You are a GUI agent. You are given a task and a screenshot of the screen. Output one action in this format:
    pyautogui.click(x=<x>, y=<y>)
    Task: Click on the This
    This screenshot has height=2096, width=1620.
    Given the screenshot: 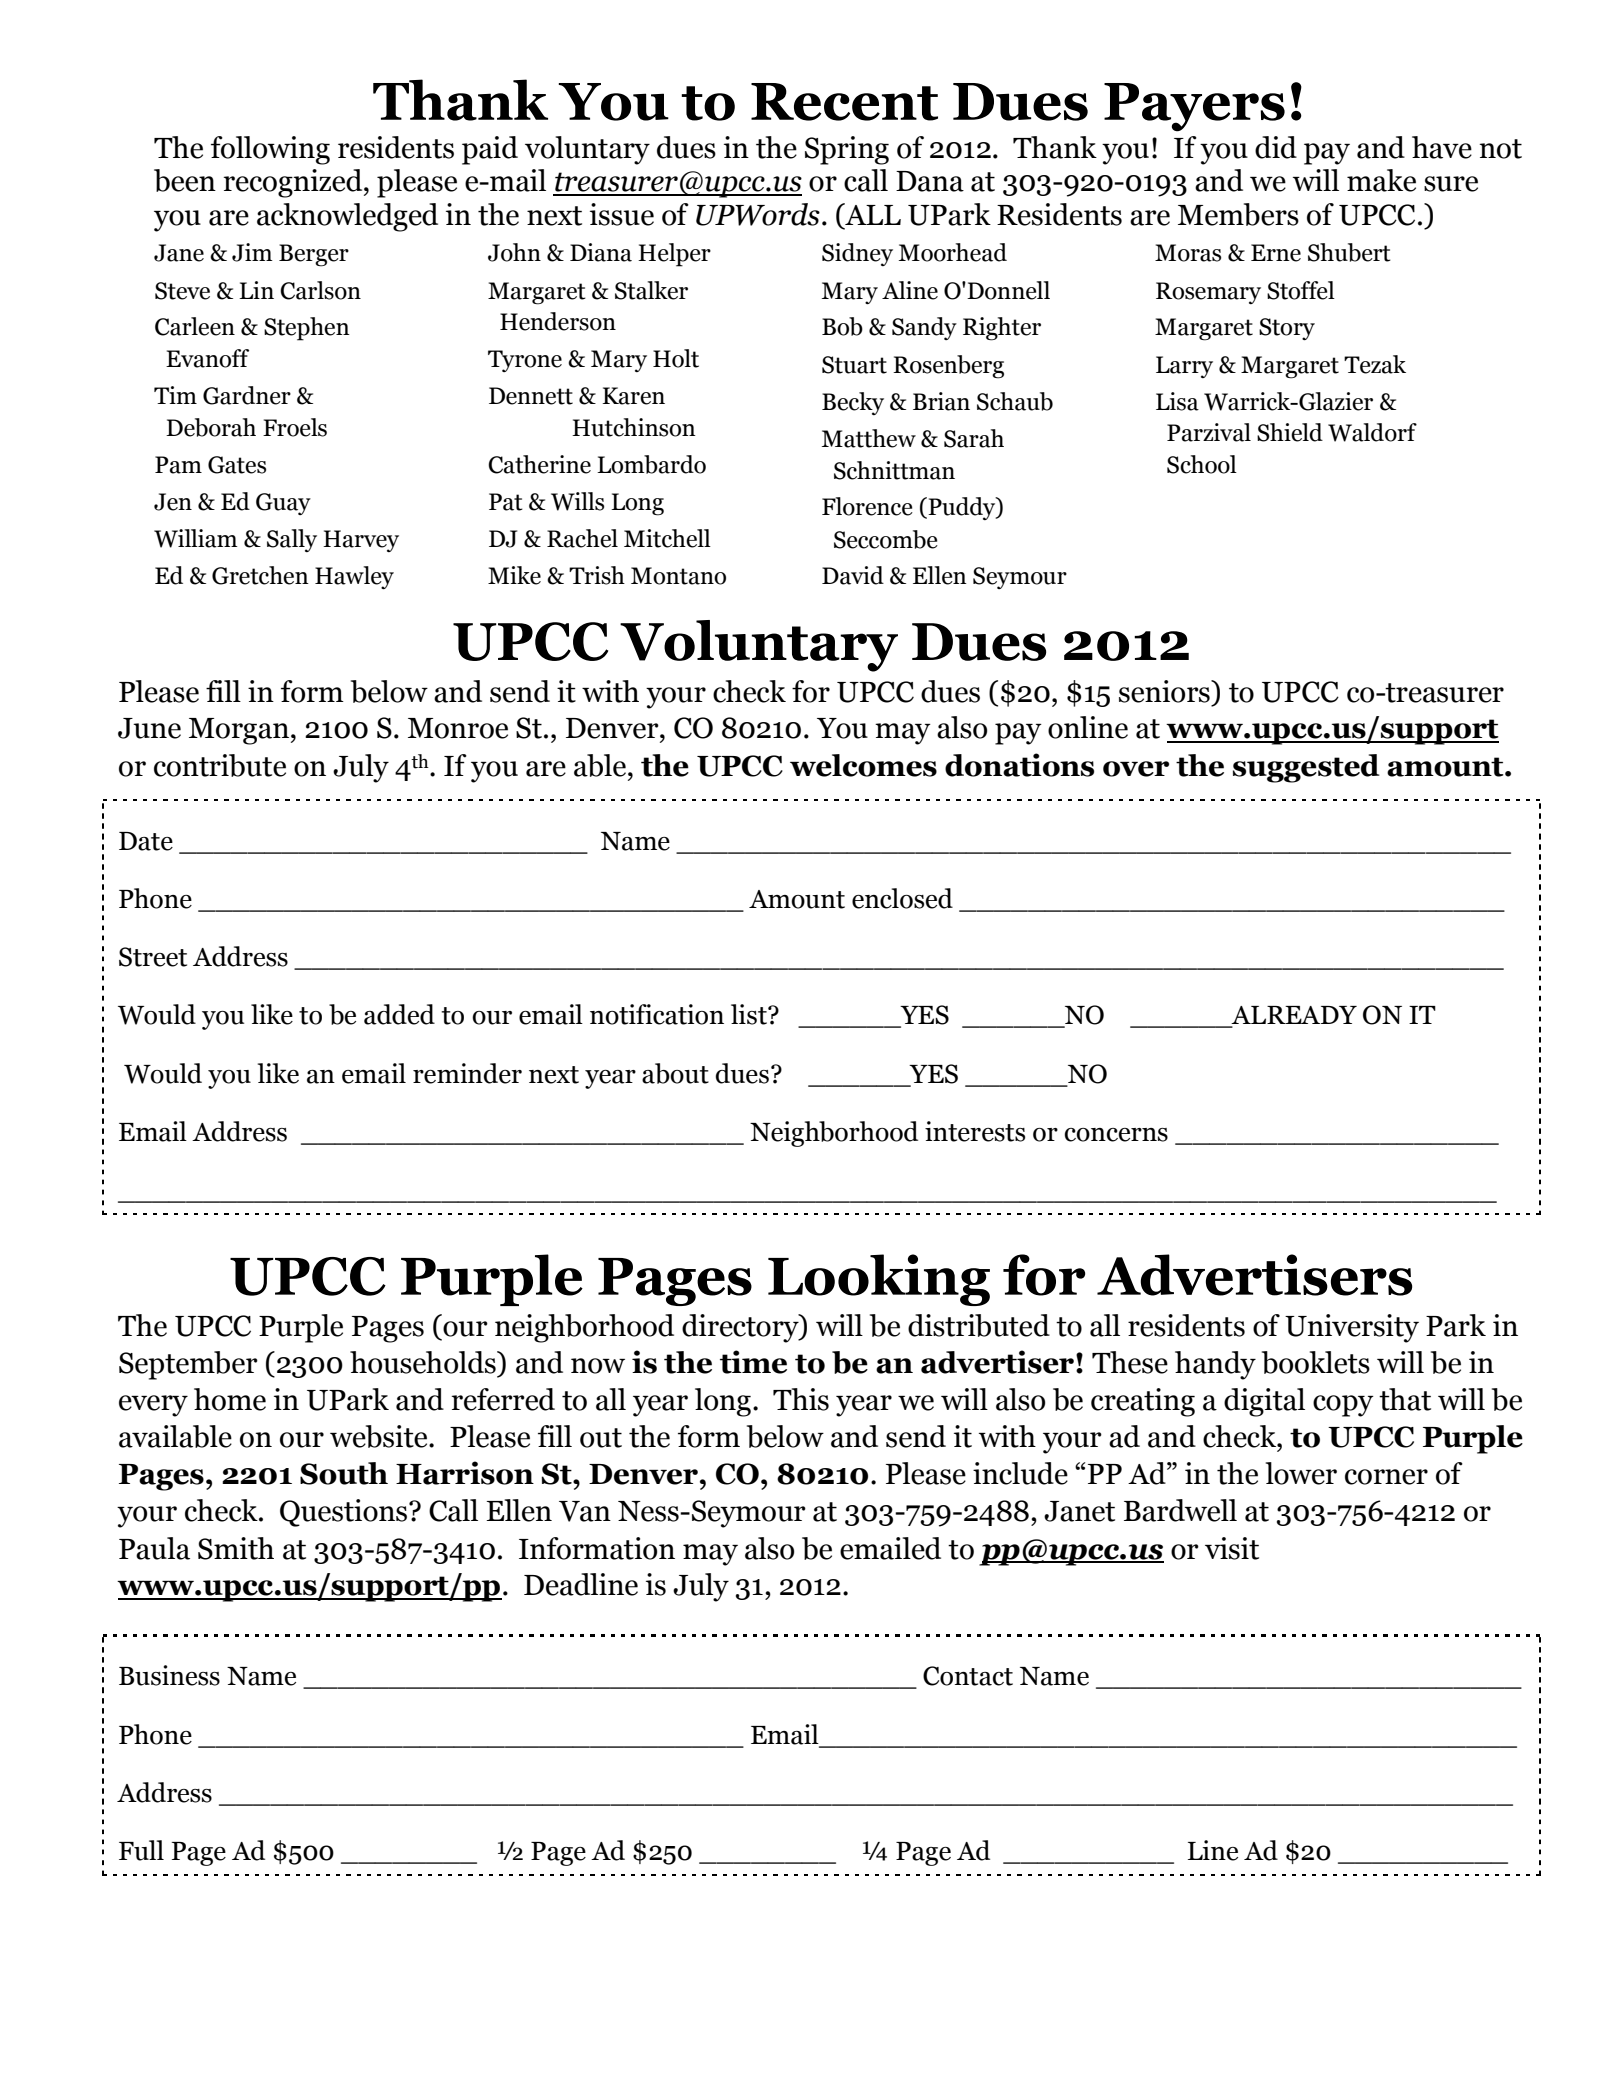 What is the action you would take?
    pyautogui.click(x=801, y=1399)
